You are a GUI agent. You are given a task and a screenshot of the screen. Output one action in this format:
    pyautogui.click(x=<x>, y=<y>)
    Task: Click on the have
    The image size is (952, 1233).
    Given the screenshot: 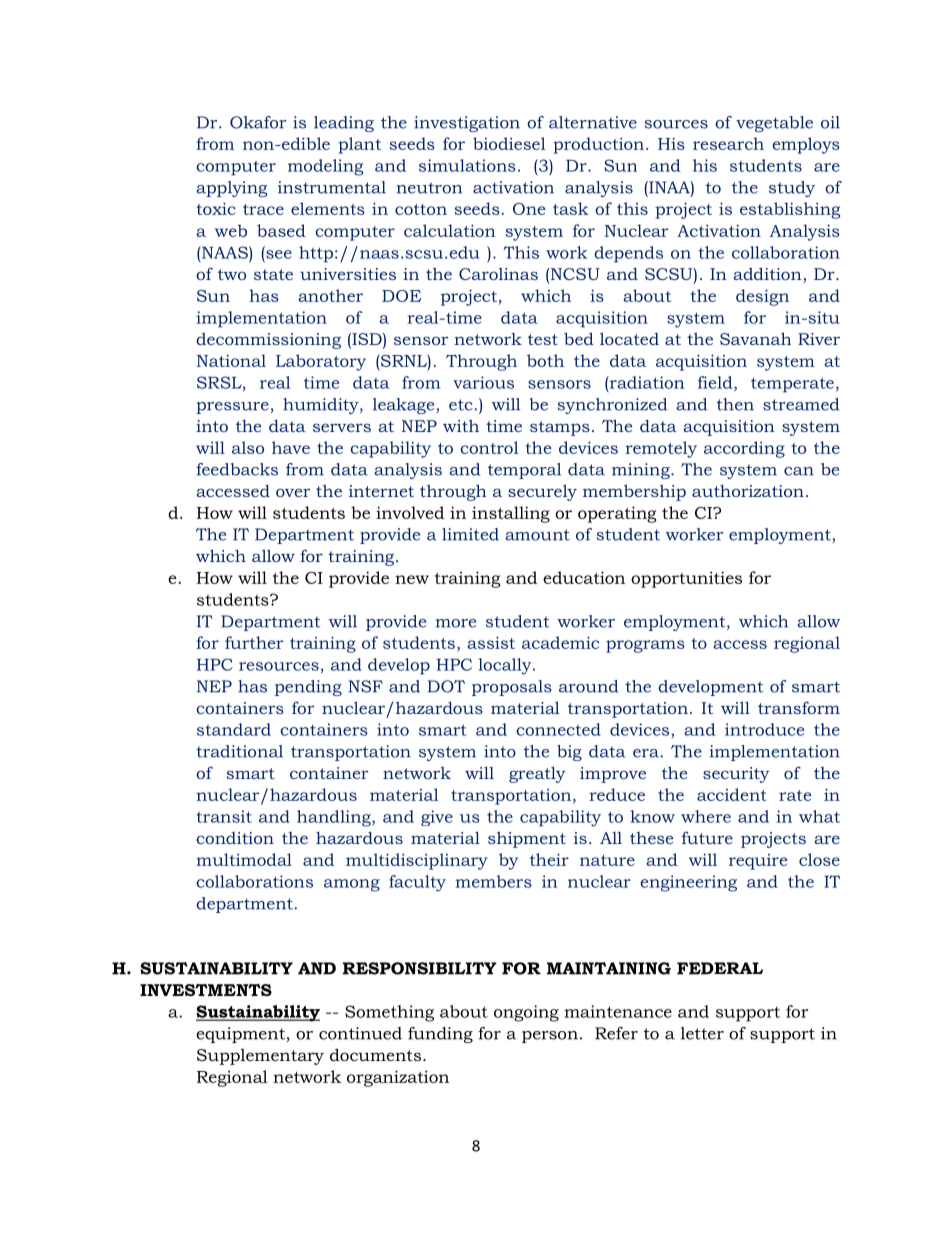 What is the action you would take?
    pyautogui.click(x=291, y=447)
